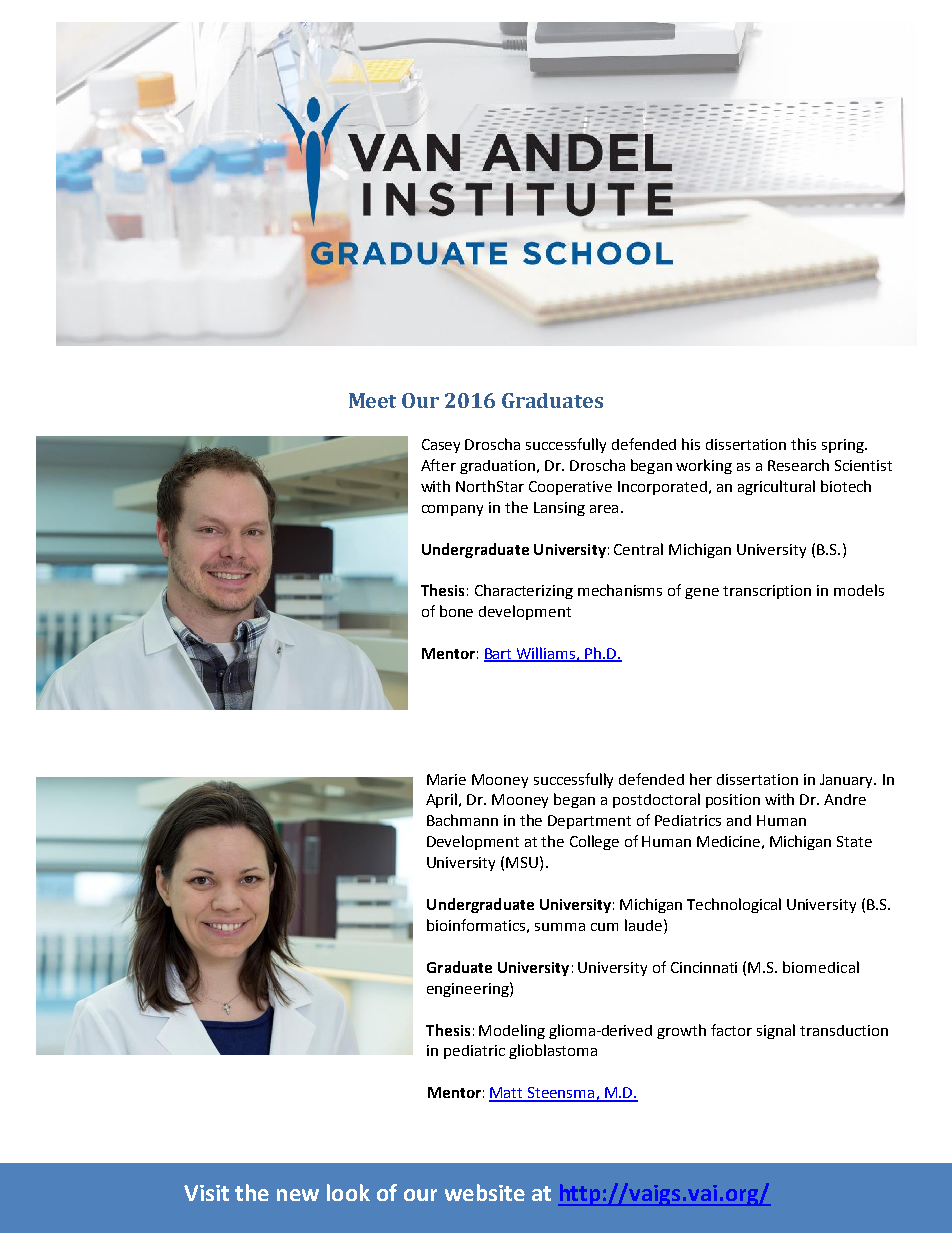  Describe the element at coordinates (589, 822) in the screenshot. I see `Department` at that location.
